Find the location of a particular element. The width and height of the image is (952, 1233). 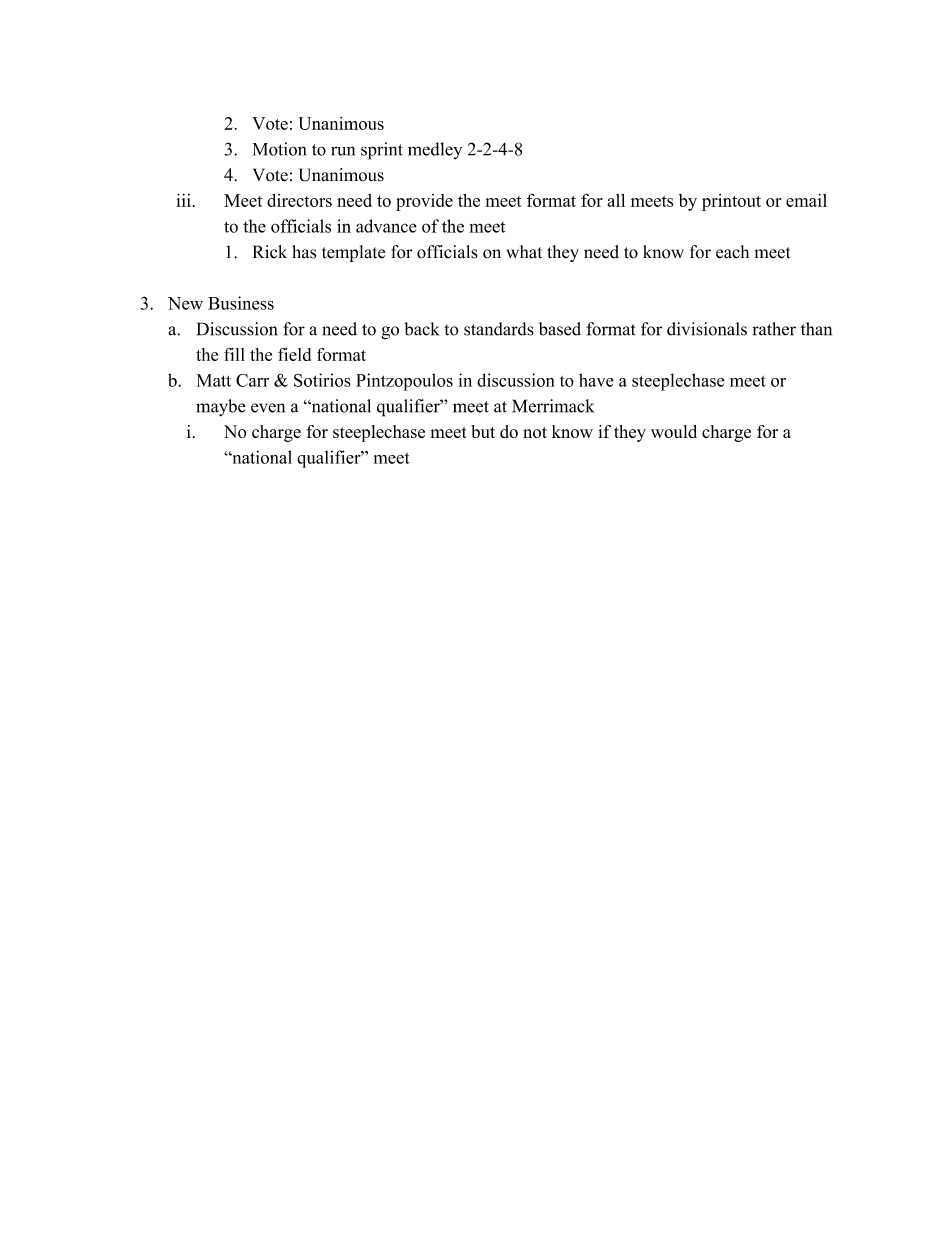

would is located at coordinates (674, 431).
